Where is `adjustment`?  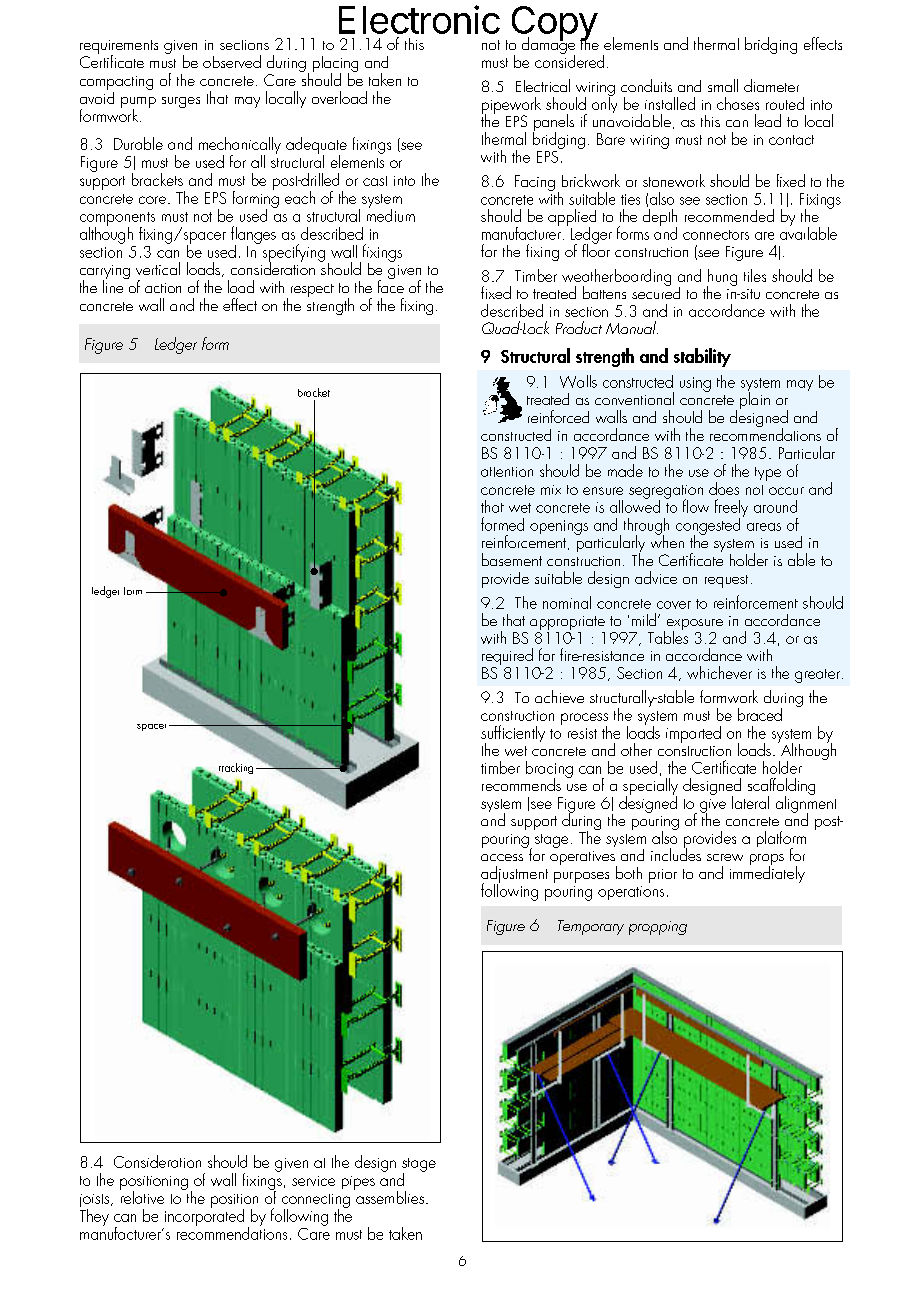 adjustment is located at coordinates (514, 876).
